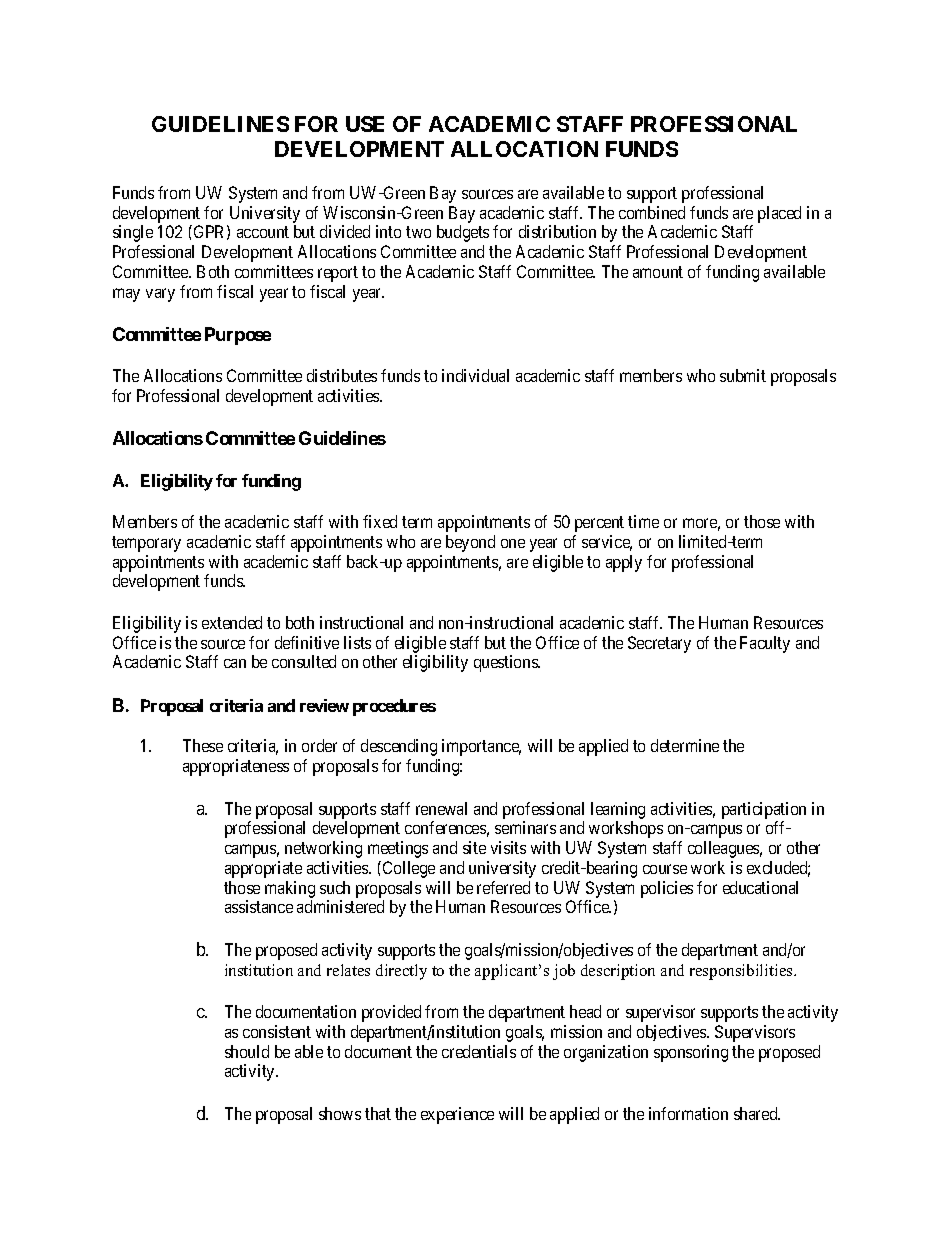 This page has height=1233, width=952. What do you see at coordinates (203, 745) in the page?
I see `These` at bounding box center [203, 745].
